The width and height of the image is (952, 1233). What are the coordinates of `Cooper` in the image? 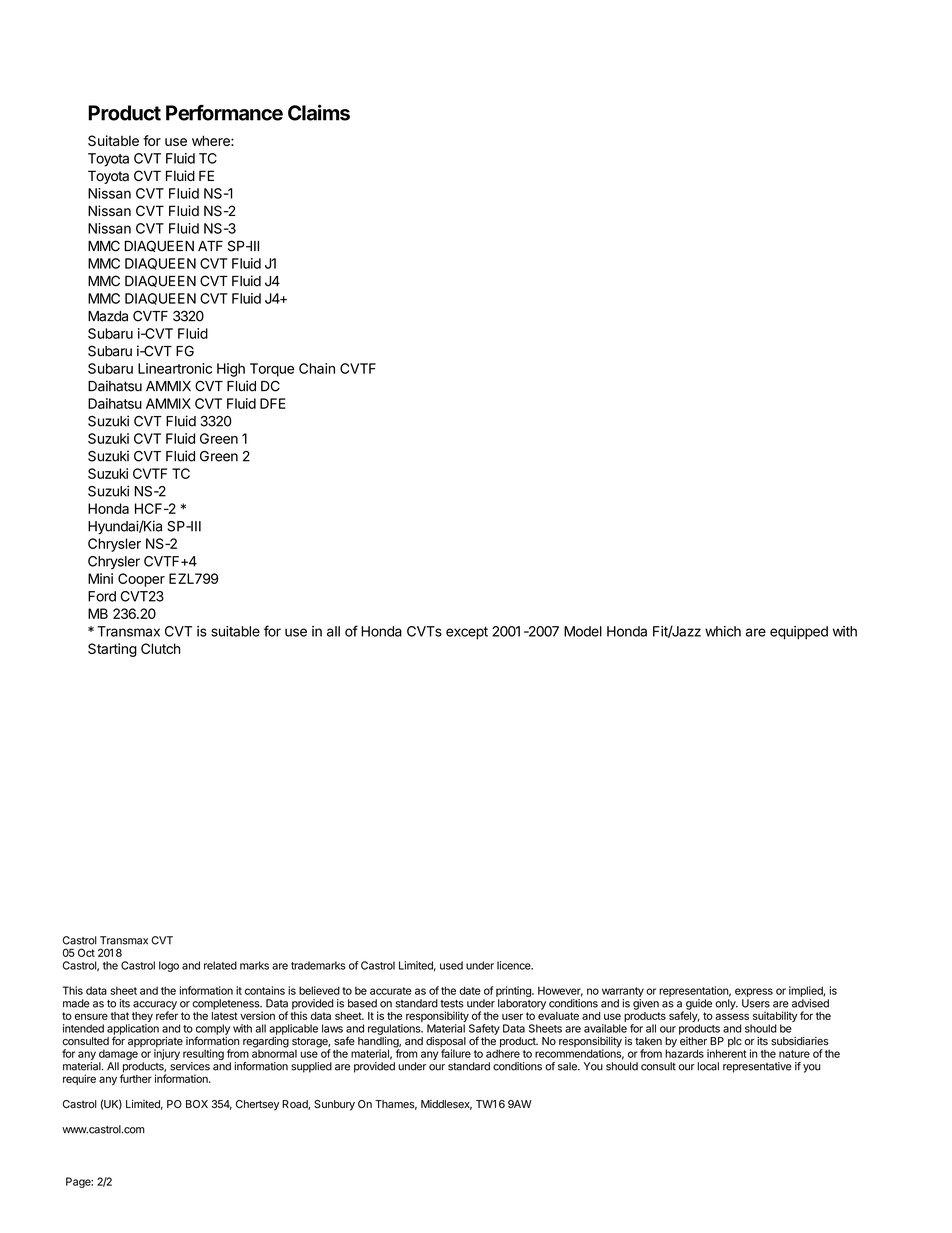 It's located at (141, 580).
